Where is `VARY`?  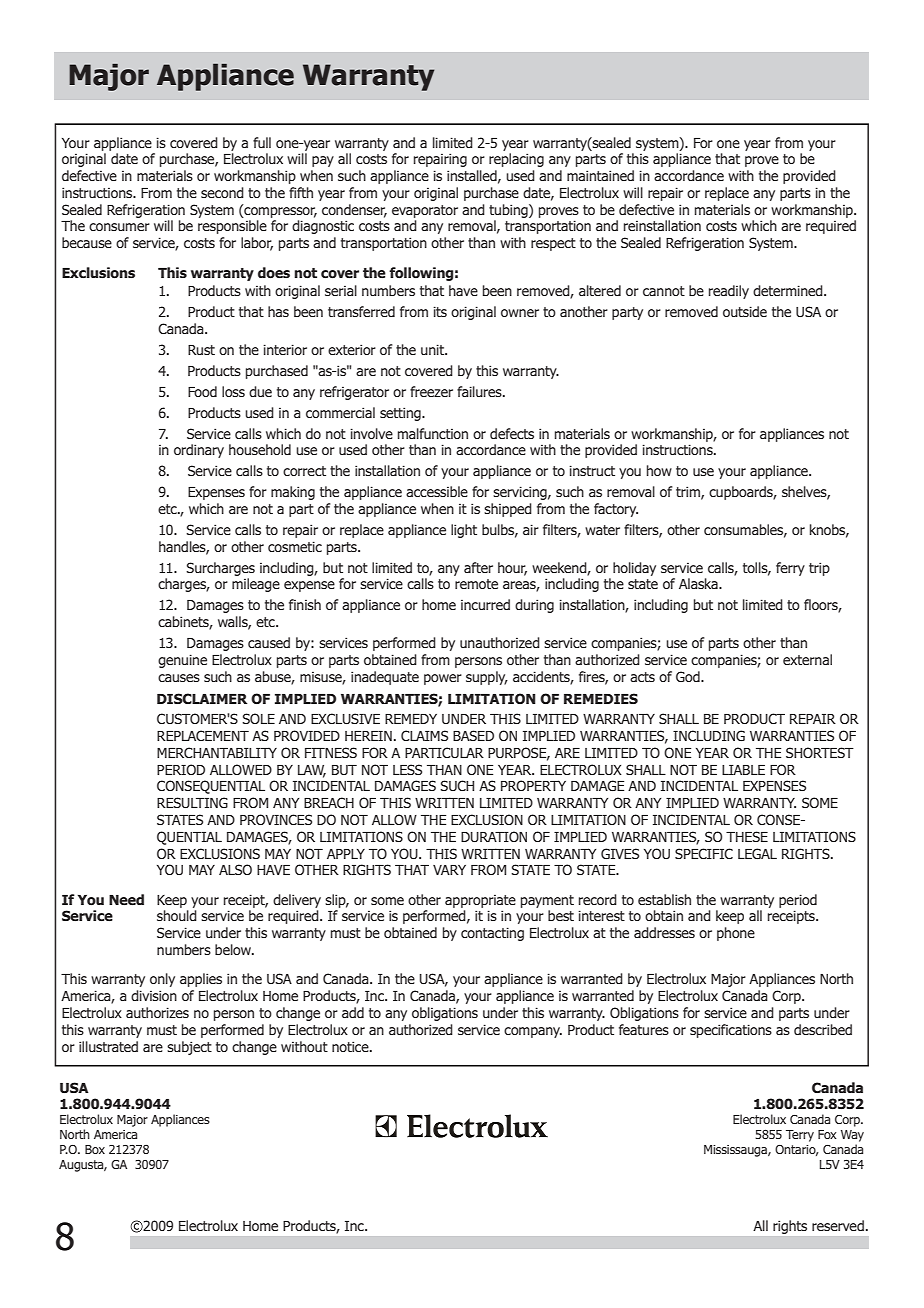
VARY is located at coordinates (449, 870).
